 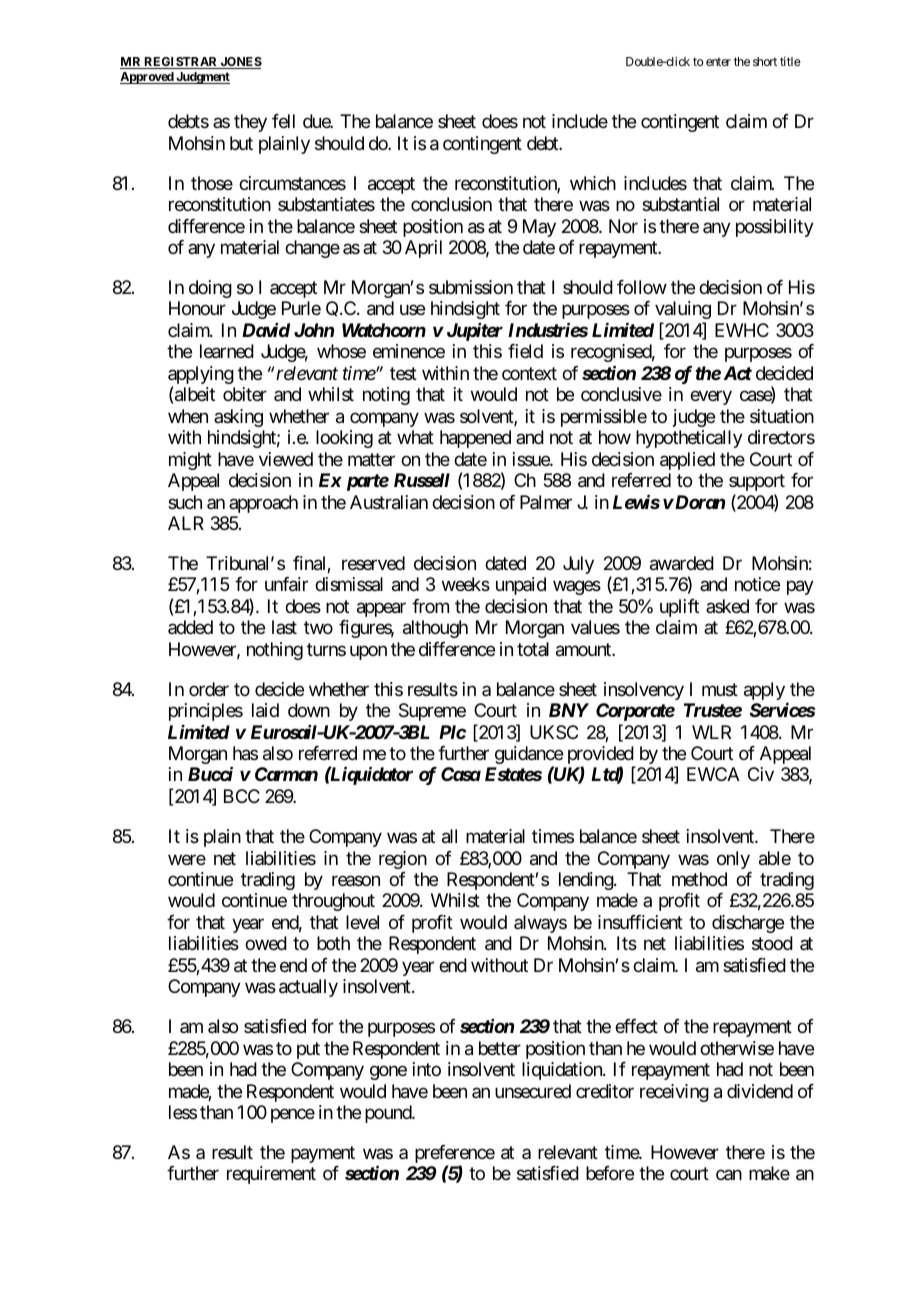 I want to click on asked, so click(x=727, y=606).
